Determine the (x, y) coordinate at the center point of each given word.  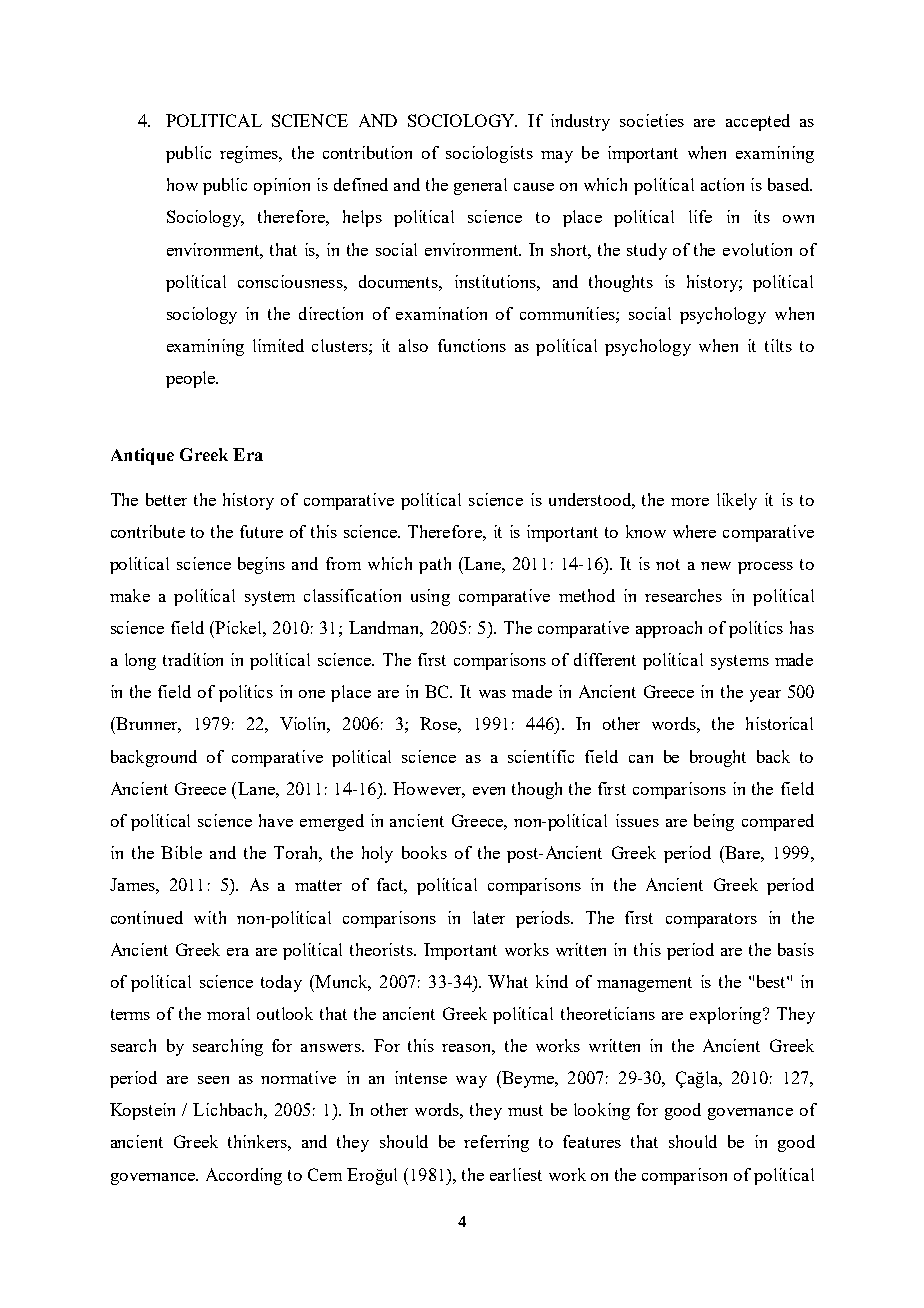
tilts (778, 345)
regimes (250, 154)
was (492, 694)
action (722, 184)
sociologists (489, 154)
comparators (711, 920)
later (489, 917)
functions (472, 345)
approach (669, 629)
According (244, 1176)
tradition (193, 659)
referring (496, 1143)
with (210, 917)
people (191, 379)
